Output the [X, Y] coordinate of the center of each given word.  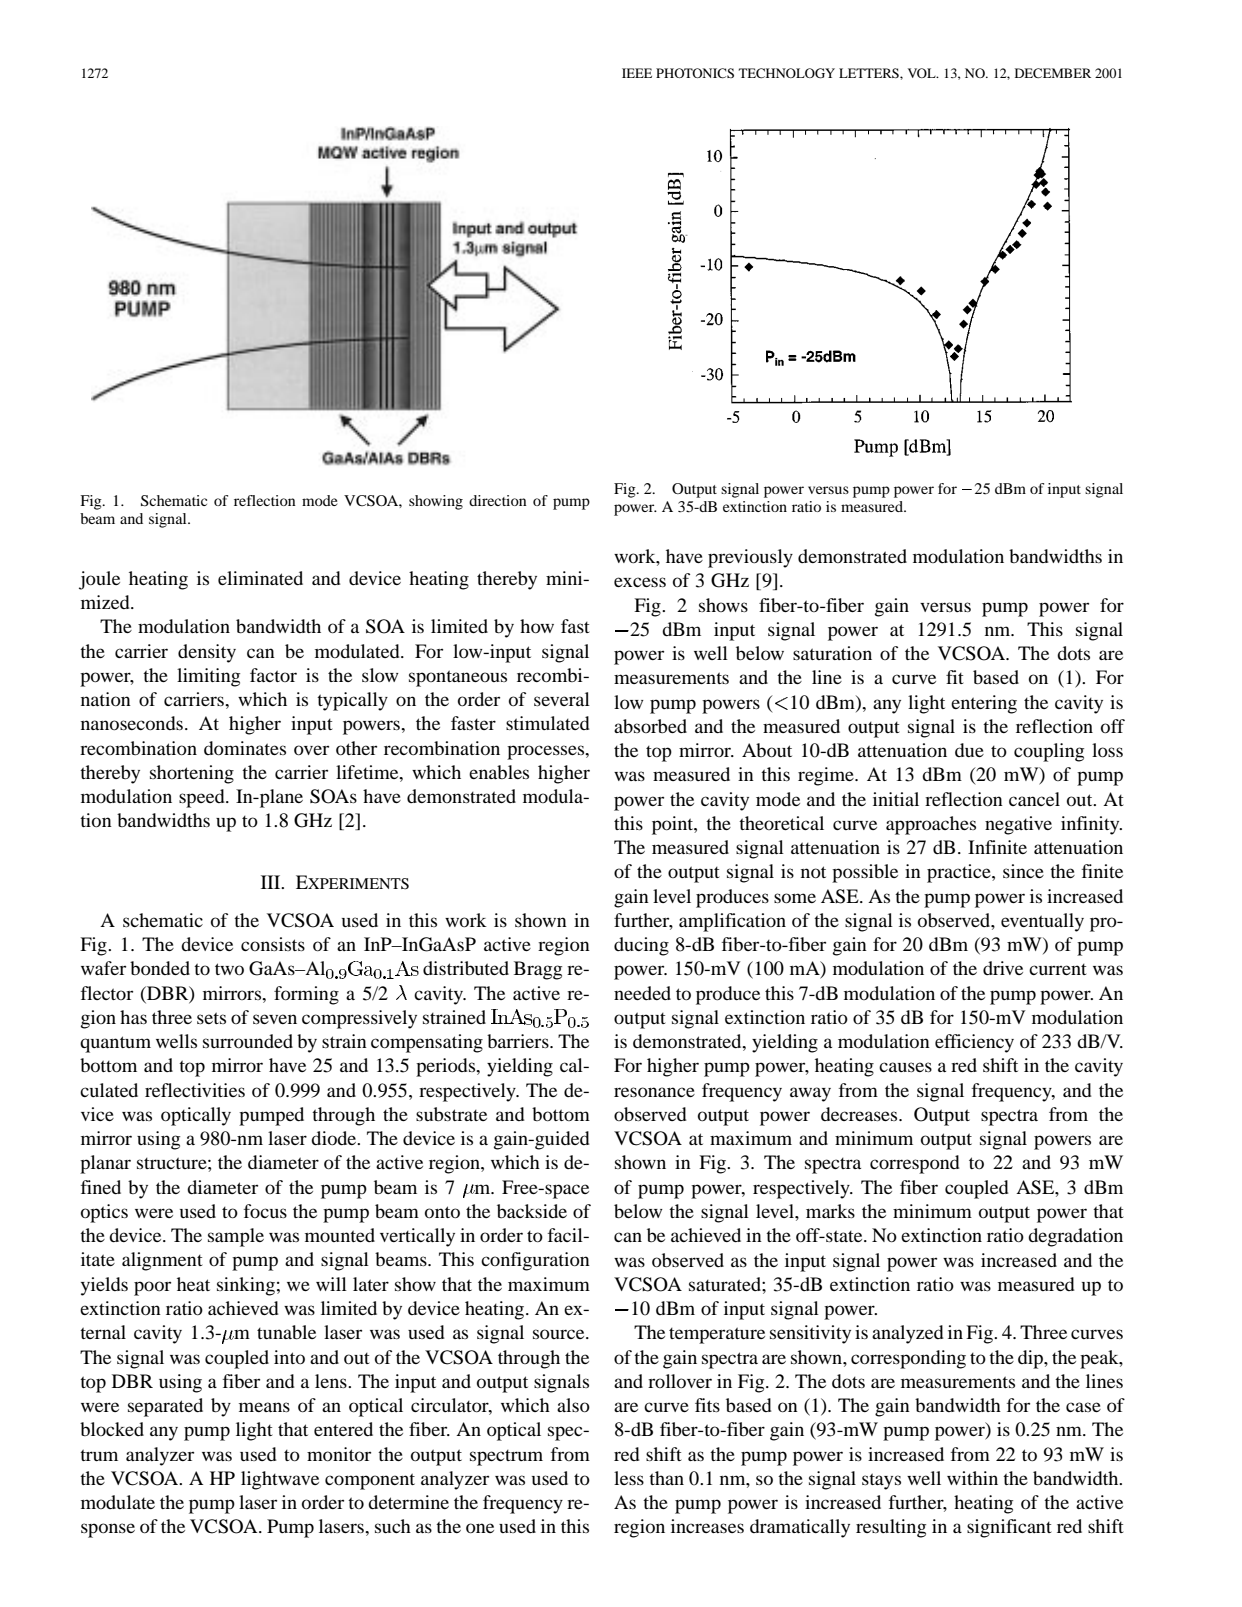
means [264, 1407]
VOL [923, 73]
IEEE [637, 73]
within [972, 1478]
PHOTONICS [695, 73]
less [629, 1478]
